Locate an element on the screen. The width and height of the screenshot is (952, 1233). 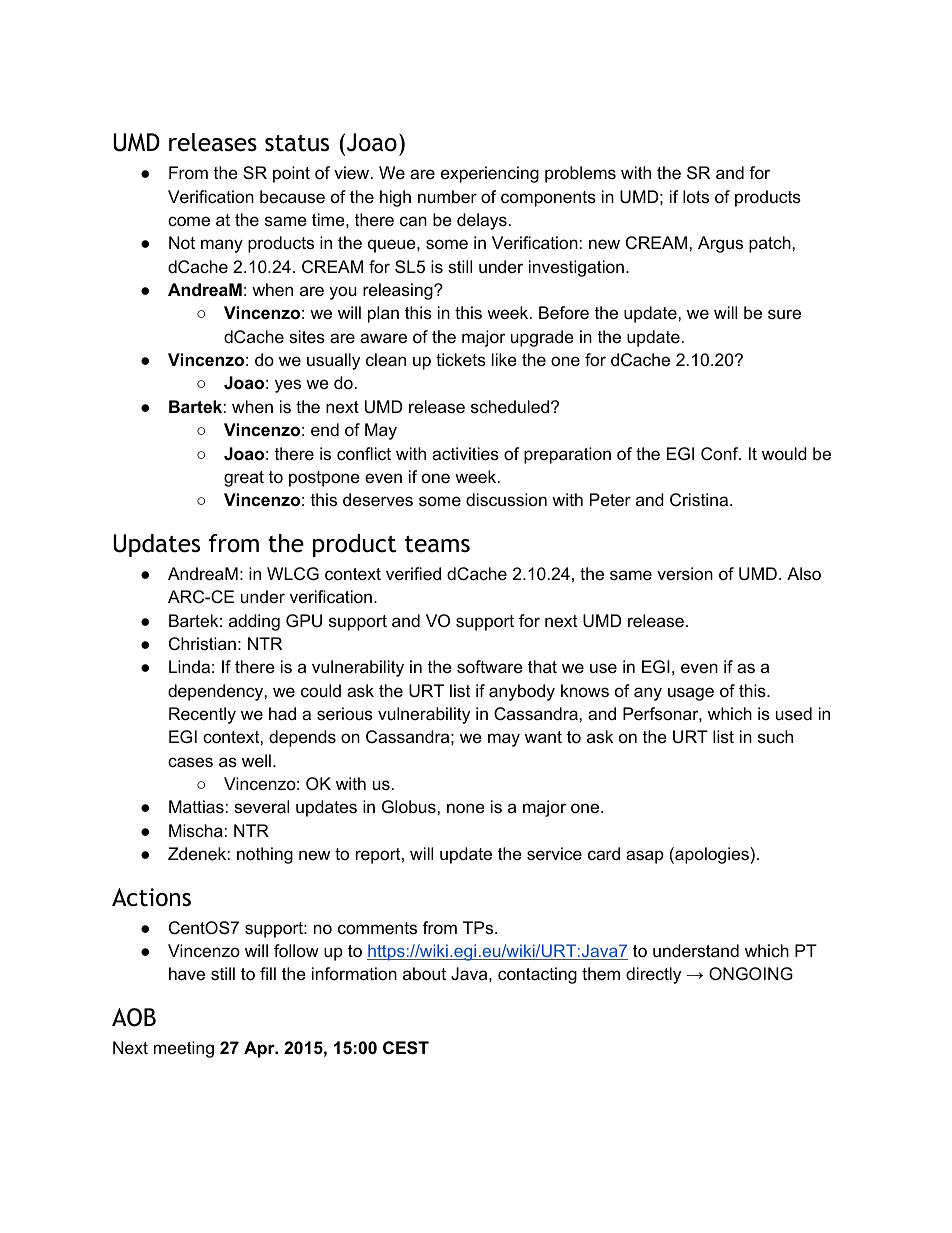
point is located at coordinates (291, 174).
